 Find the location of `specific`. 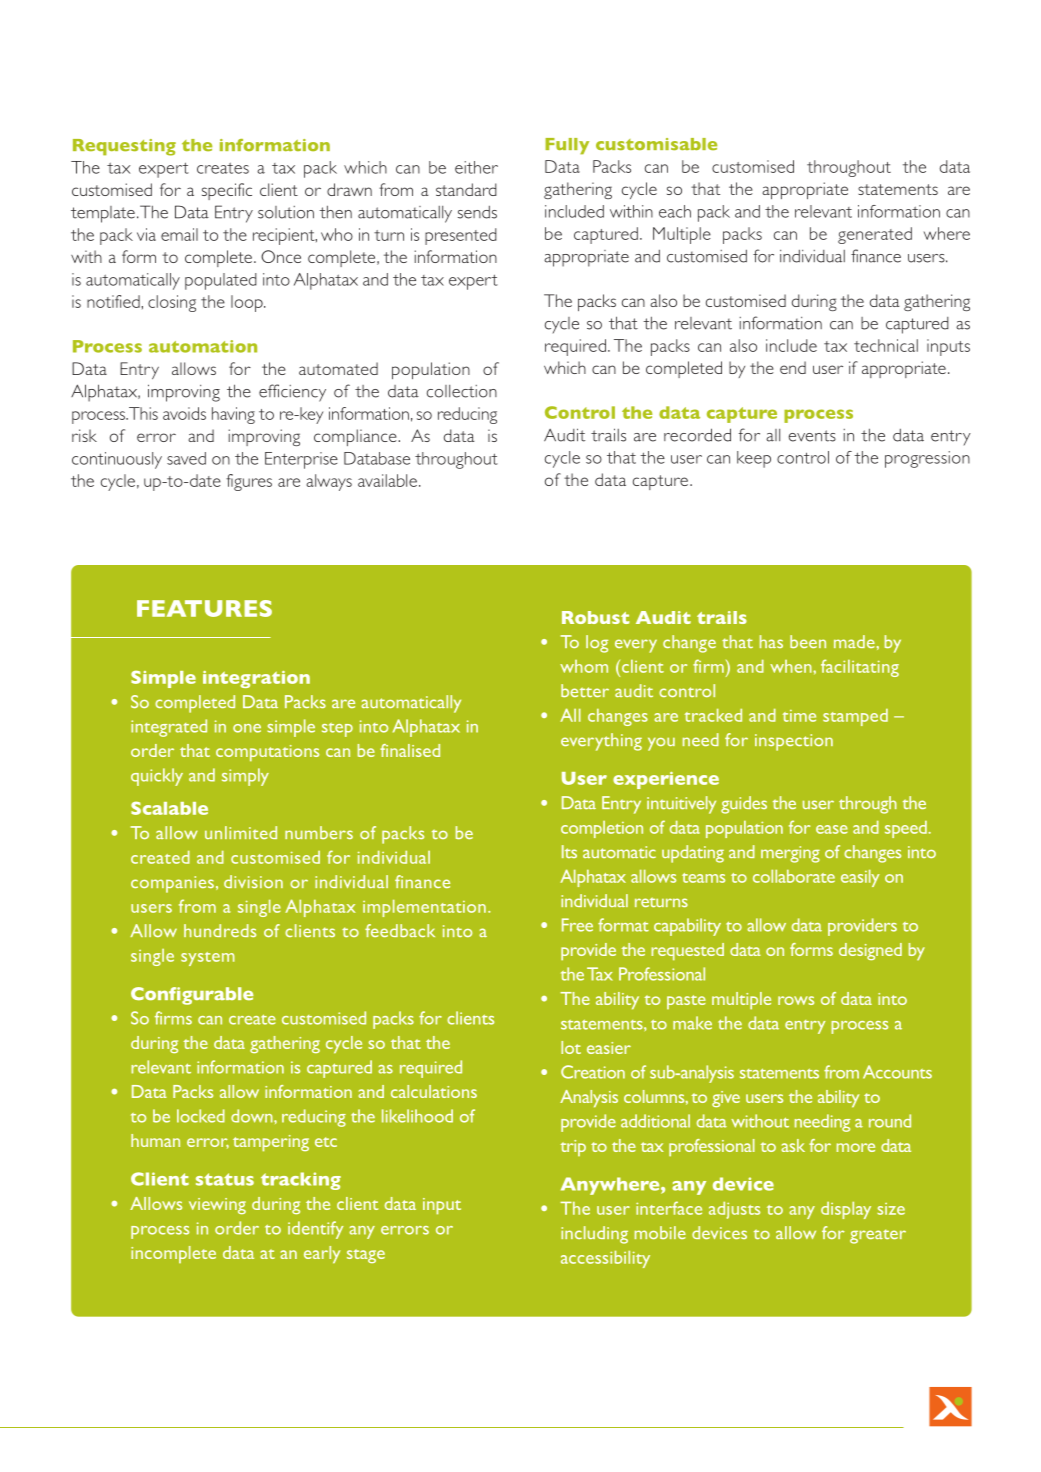

specific is located at coordinates (227, 191).
